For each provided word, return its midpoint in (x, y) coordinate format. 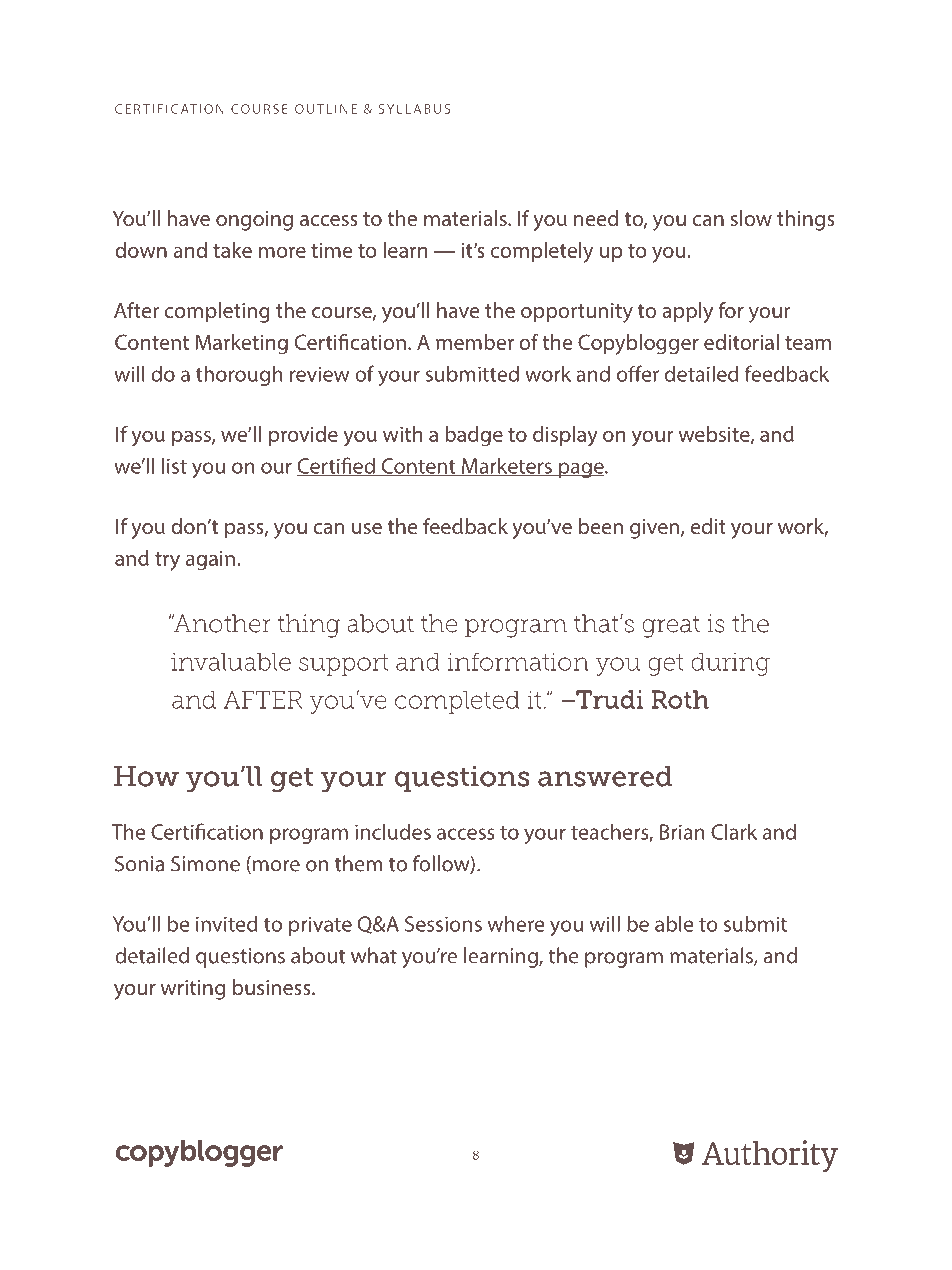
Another (221, 623)
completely (542, 252)
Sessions (443, 924)
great (671, 627)
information (518, 661)
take (232, 250)
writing (193, 990)
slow (751, 218)
